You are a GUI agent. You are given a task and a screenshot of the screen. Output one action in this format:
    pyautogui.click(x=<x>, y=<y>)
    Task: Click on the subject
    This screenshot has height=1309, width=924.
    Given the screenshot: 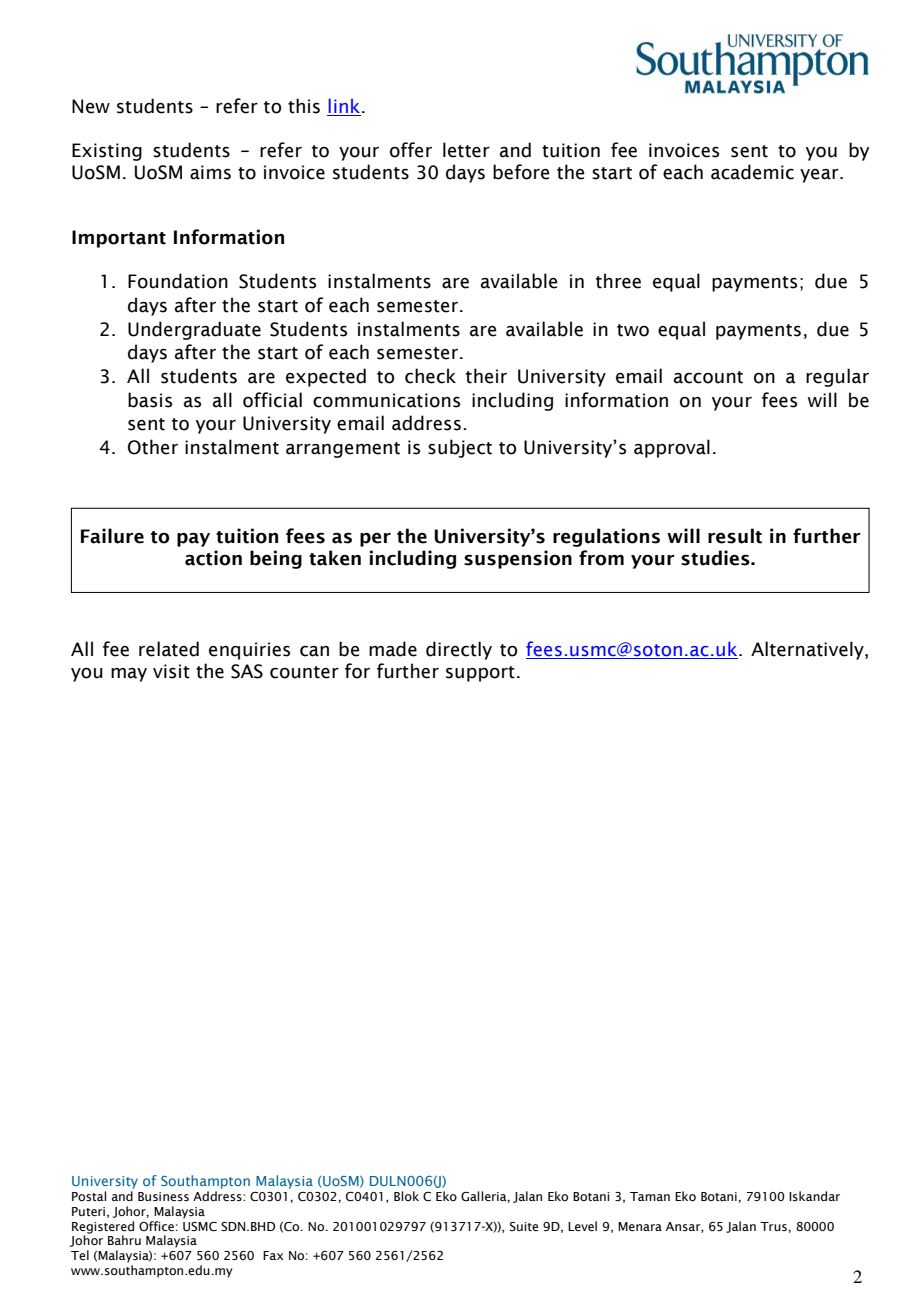 What is the action you would take?
    pyautogui.click(x=460, y=448)
